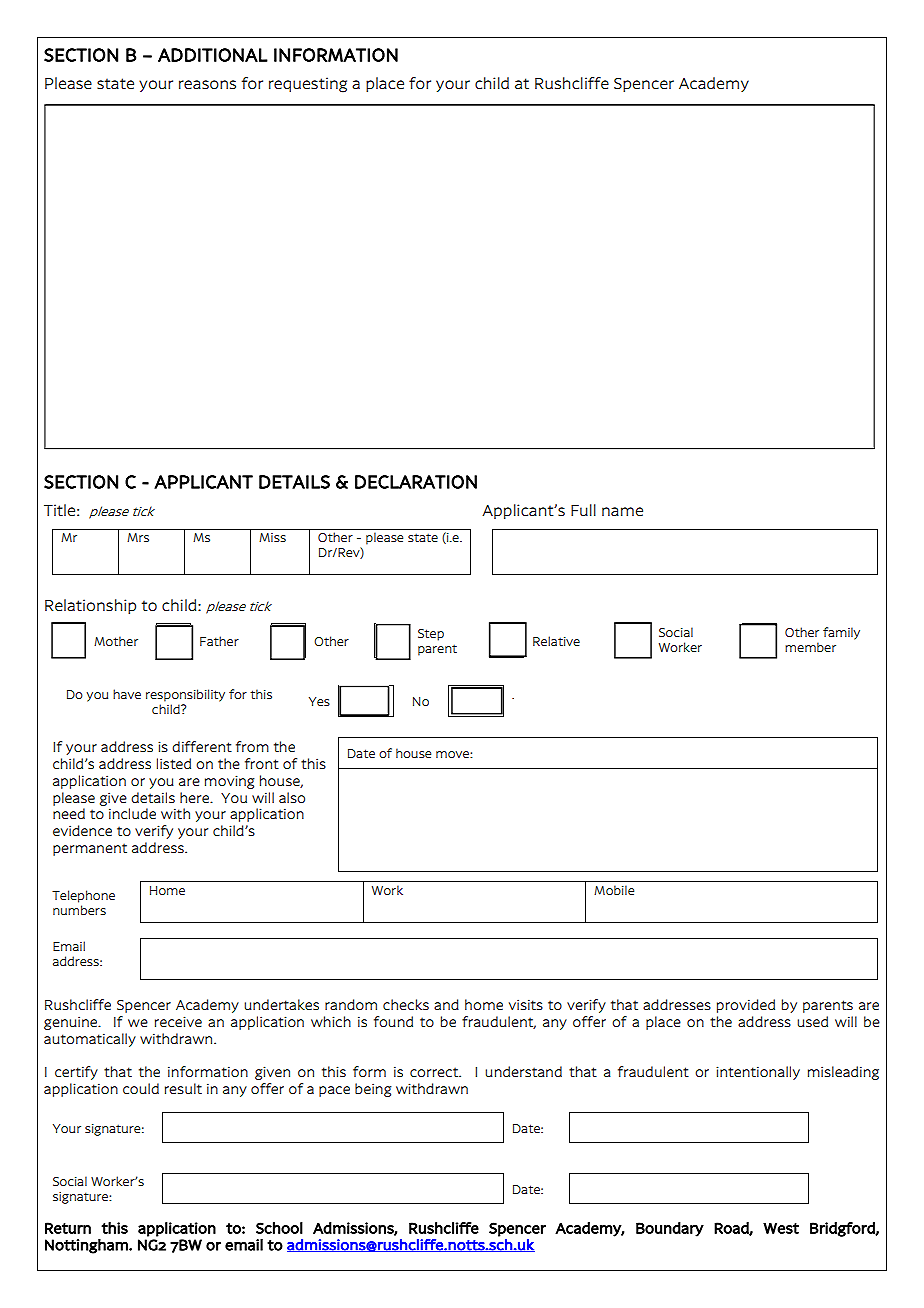  What do you see at coordinates (138, 537) in the image?
I see `Mrs` at bounding box center [138, 537].
